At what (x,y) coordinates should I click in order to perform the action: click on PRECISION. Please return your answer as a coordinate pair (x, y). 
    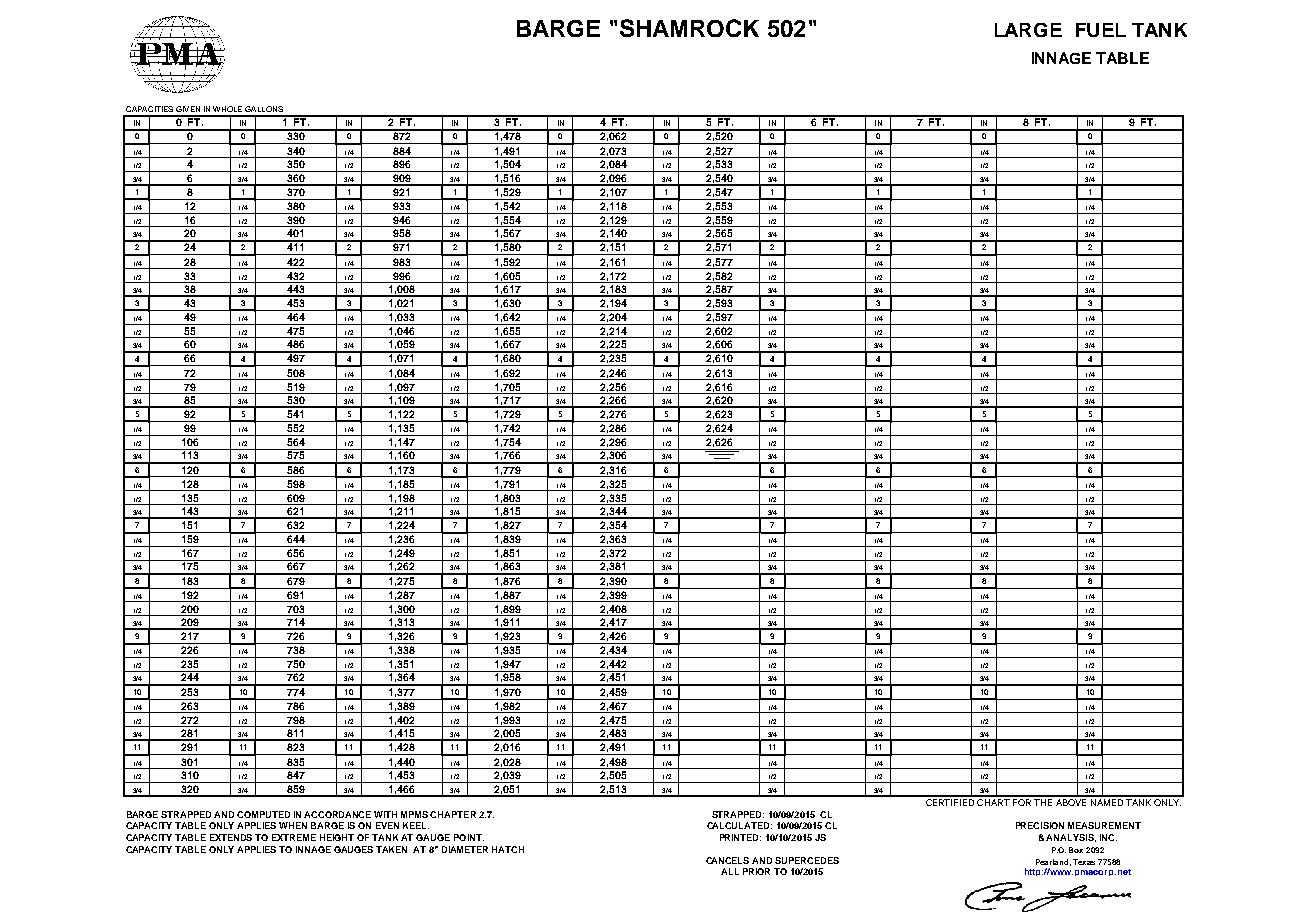
    Looking at the image, I should click on (1040, 825).
